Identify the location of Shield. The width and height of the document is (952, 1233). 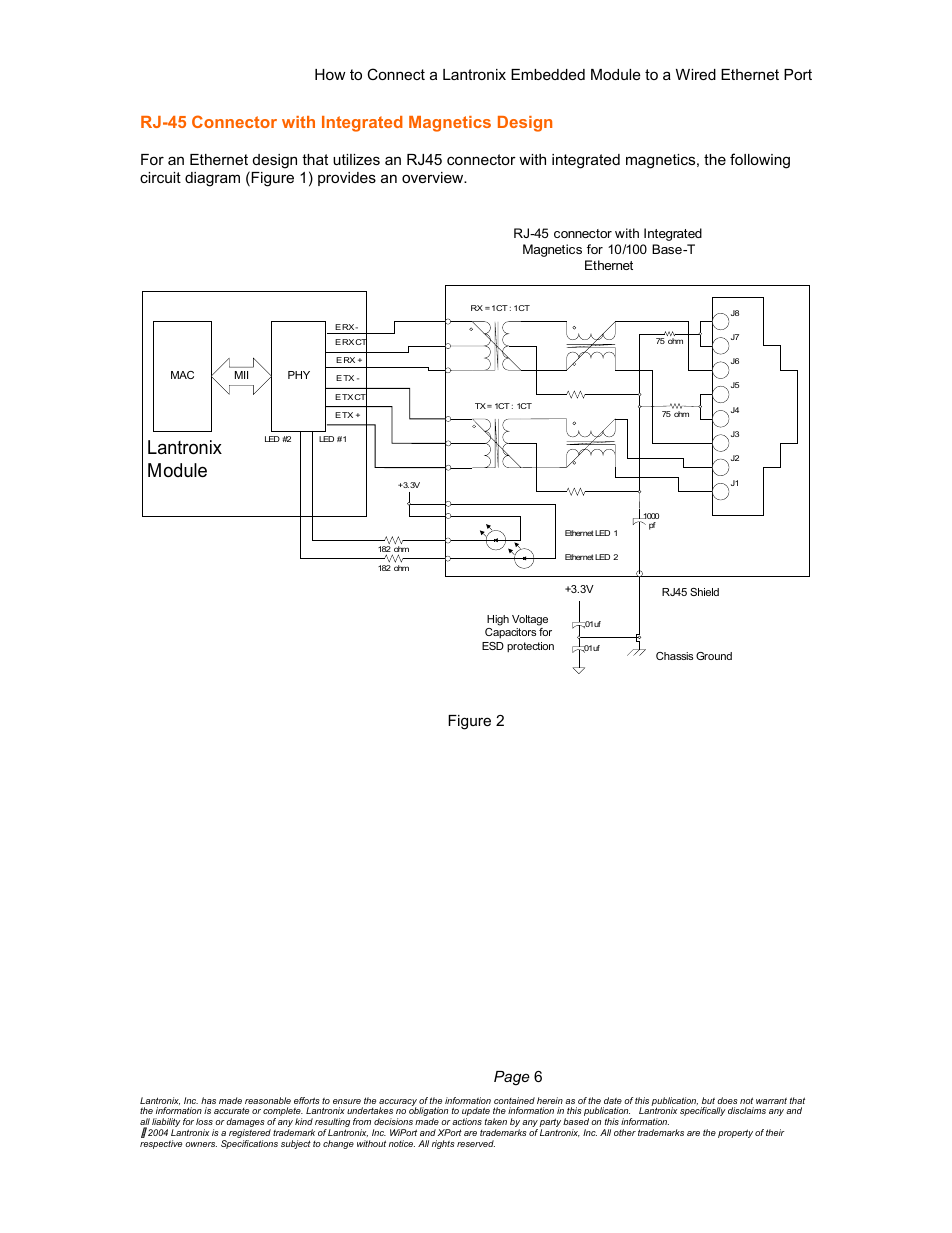
(704, 592).
